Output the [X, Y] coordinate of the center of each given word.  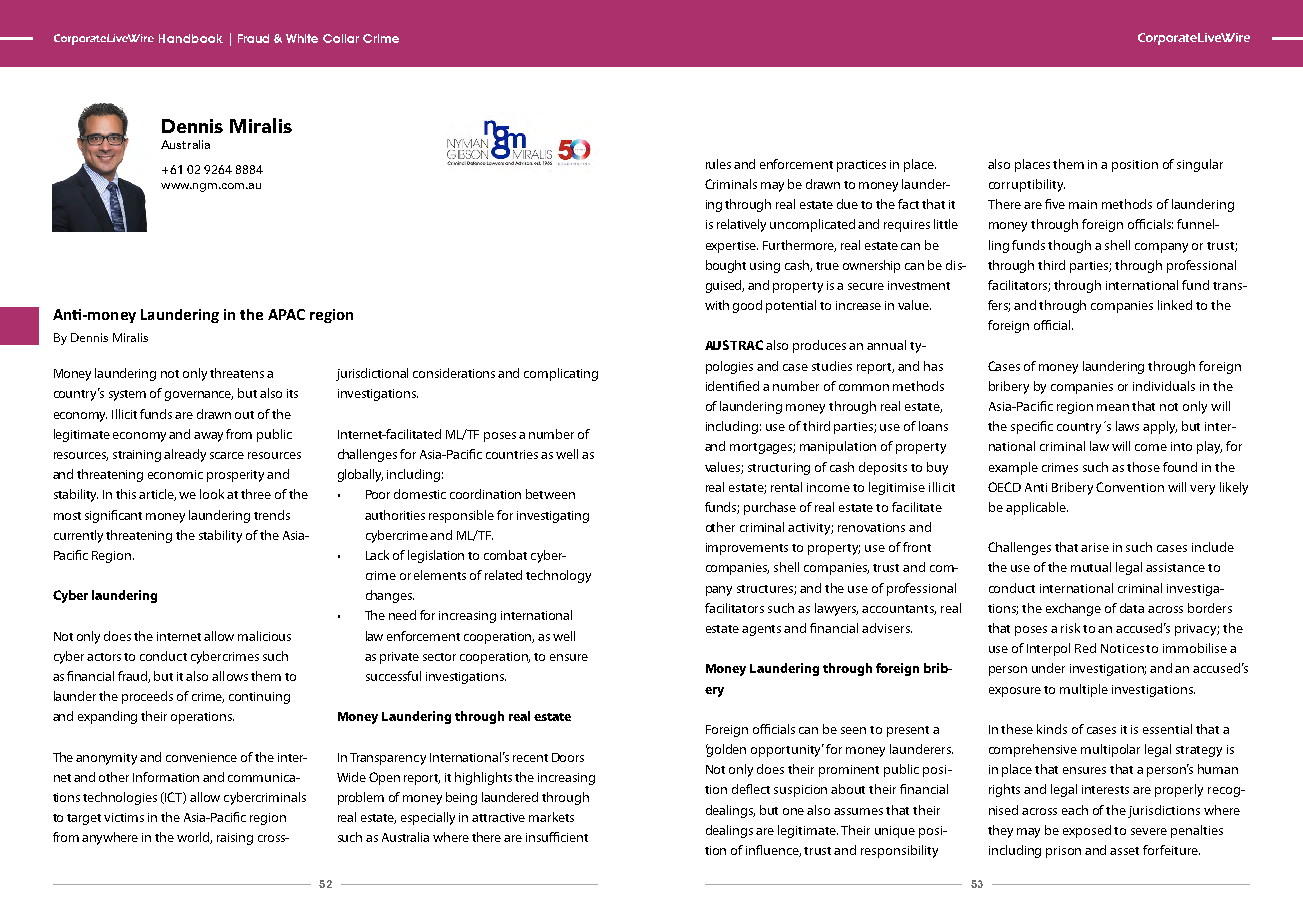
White [302, 38]
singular [1200, 165]
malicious [264, 636]
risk [1070, 628]
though [1069, 246]
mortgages [762, 448]
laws [1127, 426]
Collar [341, 38]
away [208, 437]
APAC [286, 314]
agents [761, 630]
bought [726, 266]
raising [235, 839]
